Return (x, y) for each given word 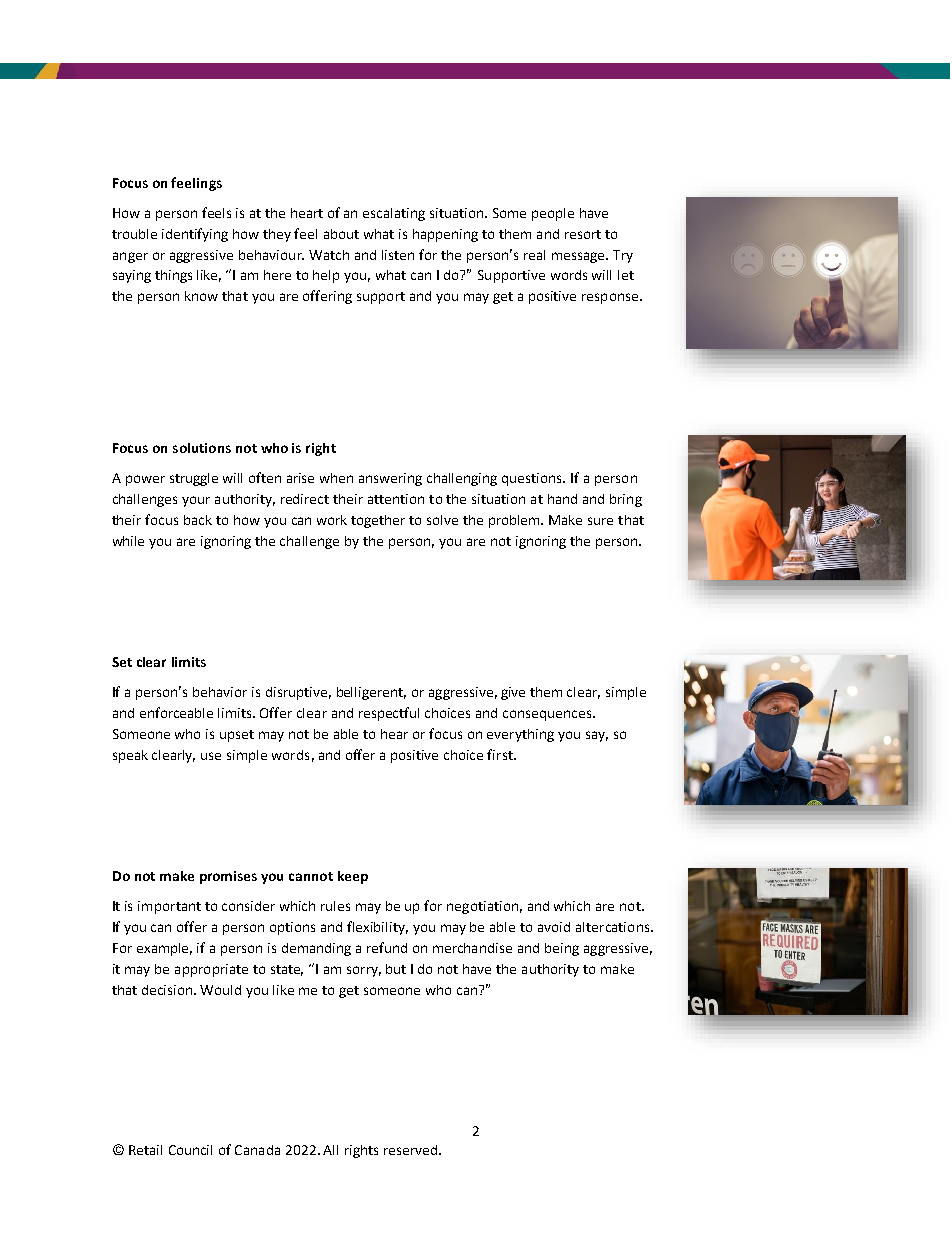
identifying (195, 235)
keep (353, 877)
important (169, 907)
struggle (194, 479)
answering (390, 479)
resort (583, 234)
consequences (548, 715)
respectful (389, 714)
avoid (554, 927)
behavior (220, 692)
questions (533, 479)
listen (398, 255)
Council (190, 1150)
